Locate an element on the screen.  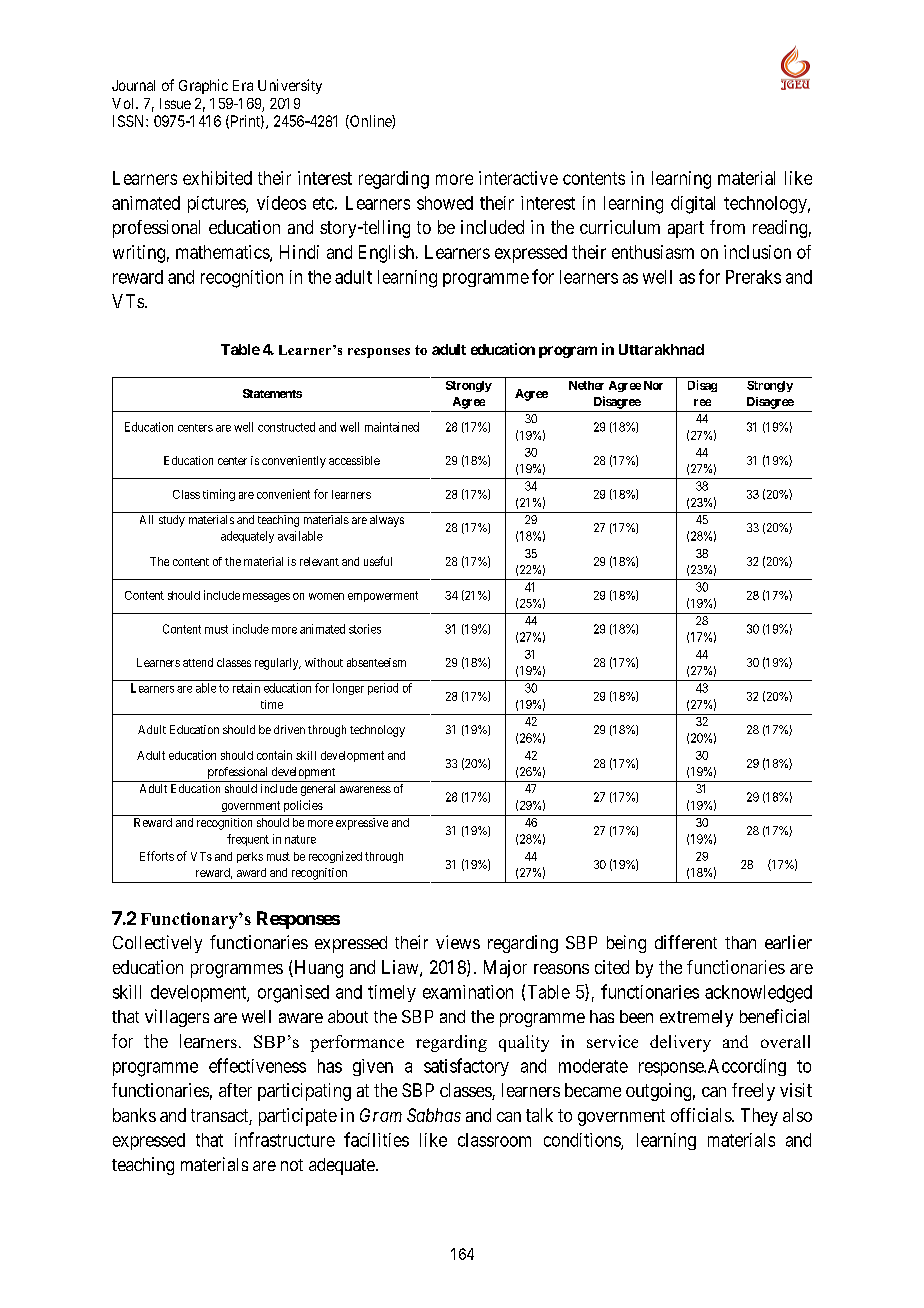
after is located at coordinates (235, 1090).
